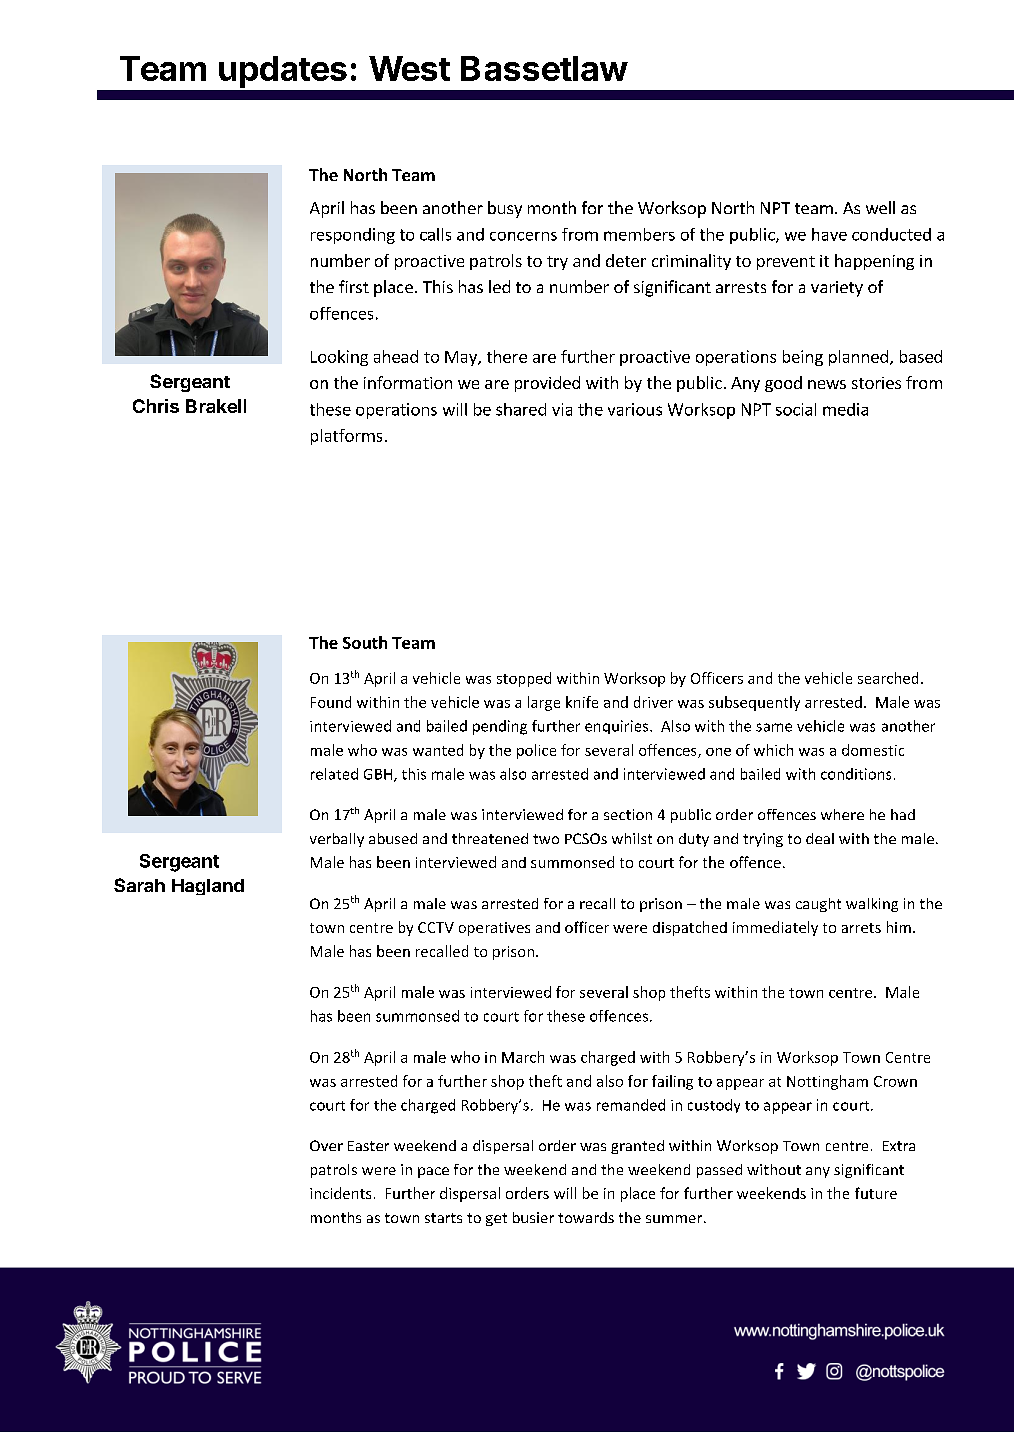  I want to click on stopped, so click(524, 679).
